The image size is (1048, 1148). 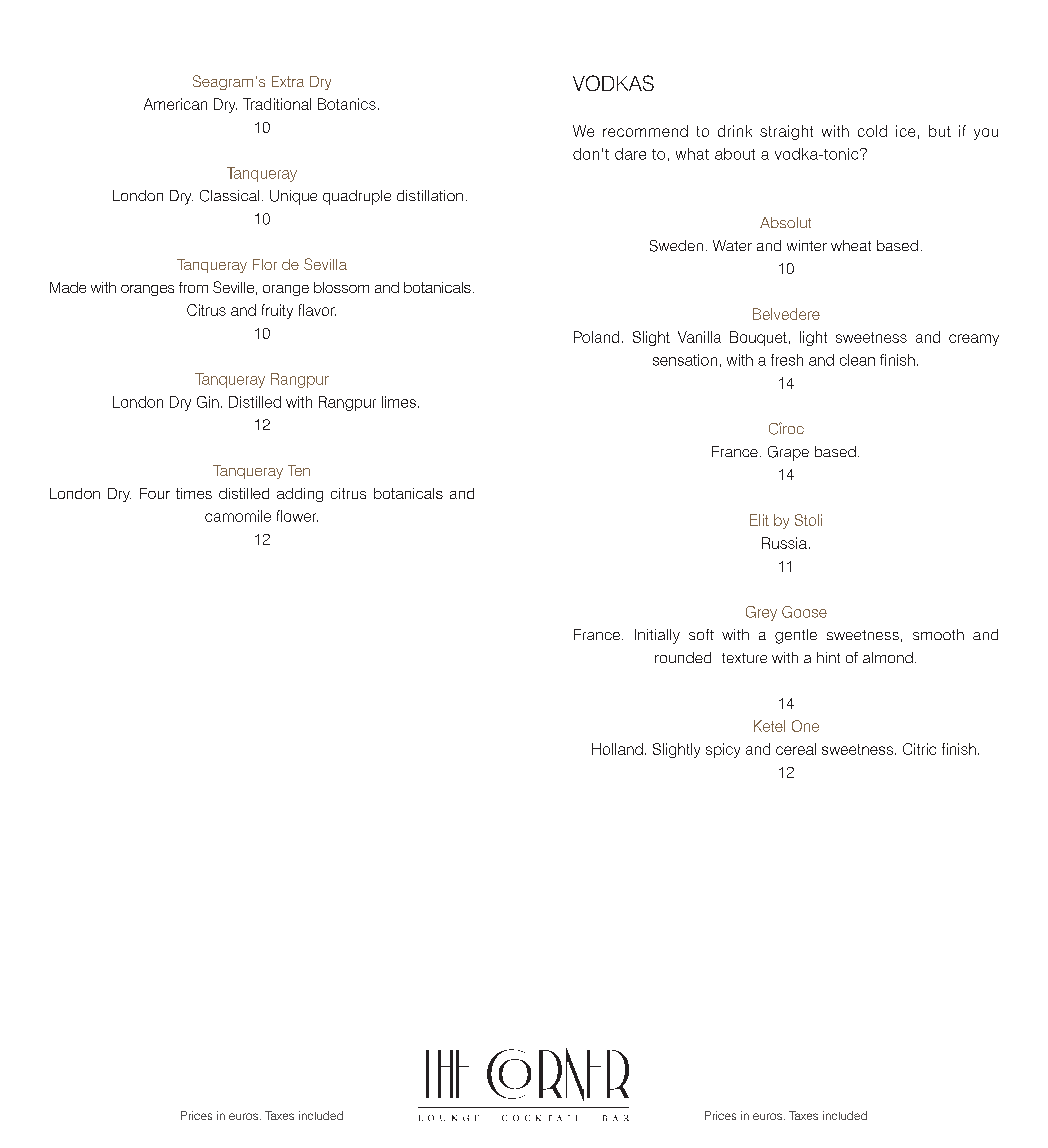 I want to click on Stoli, so click(x=808, y=520).
